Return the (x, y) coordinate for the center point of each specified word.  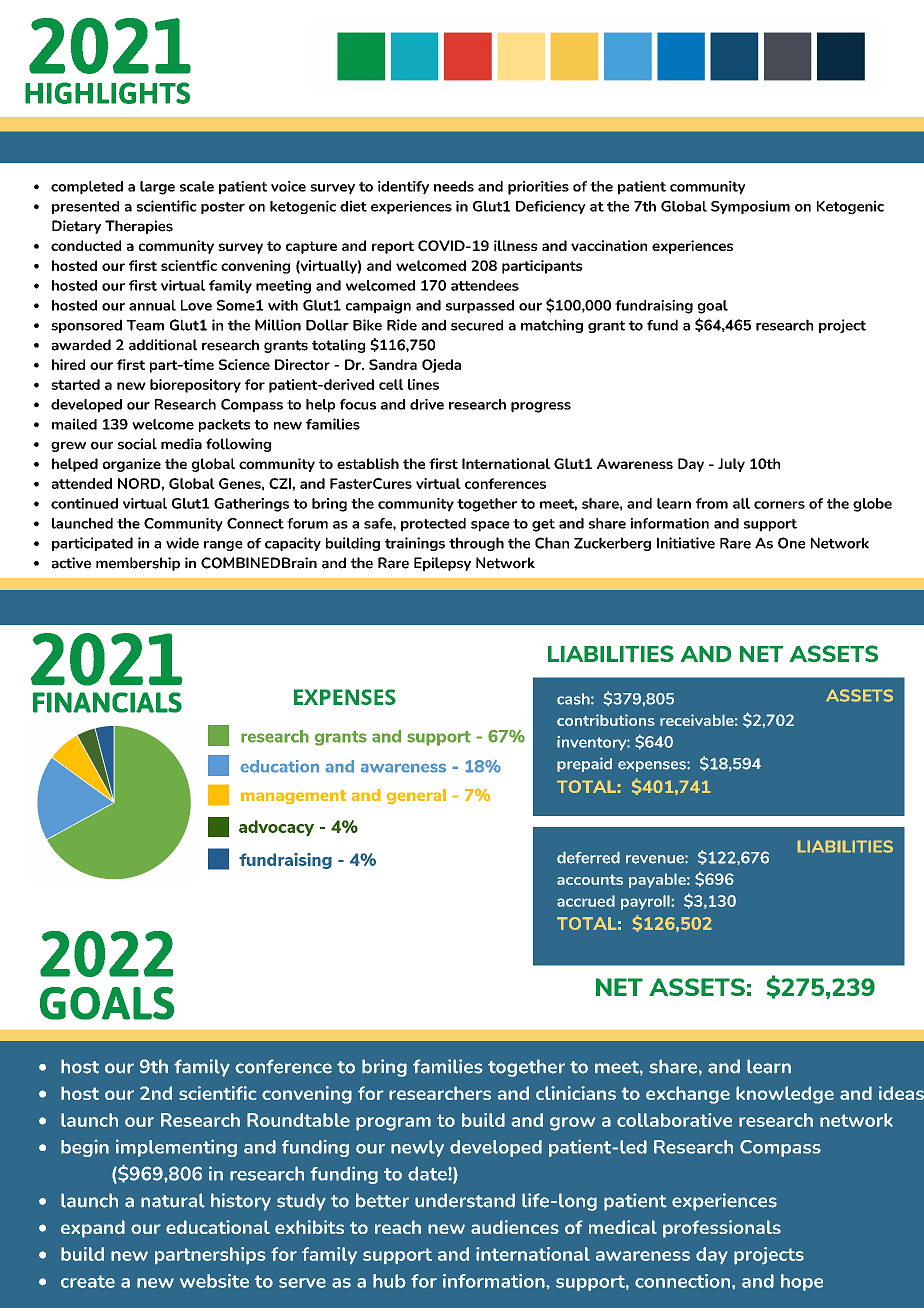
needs (454, 186)
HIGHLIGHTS (107, 93)
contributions (606, 720)
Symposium (750, 207)
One (791, 543)
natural (173, 1200)
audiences (515, 1227)
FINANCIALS (107, 702)
